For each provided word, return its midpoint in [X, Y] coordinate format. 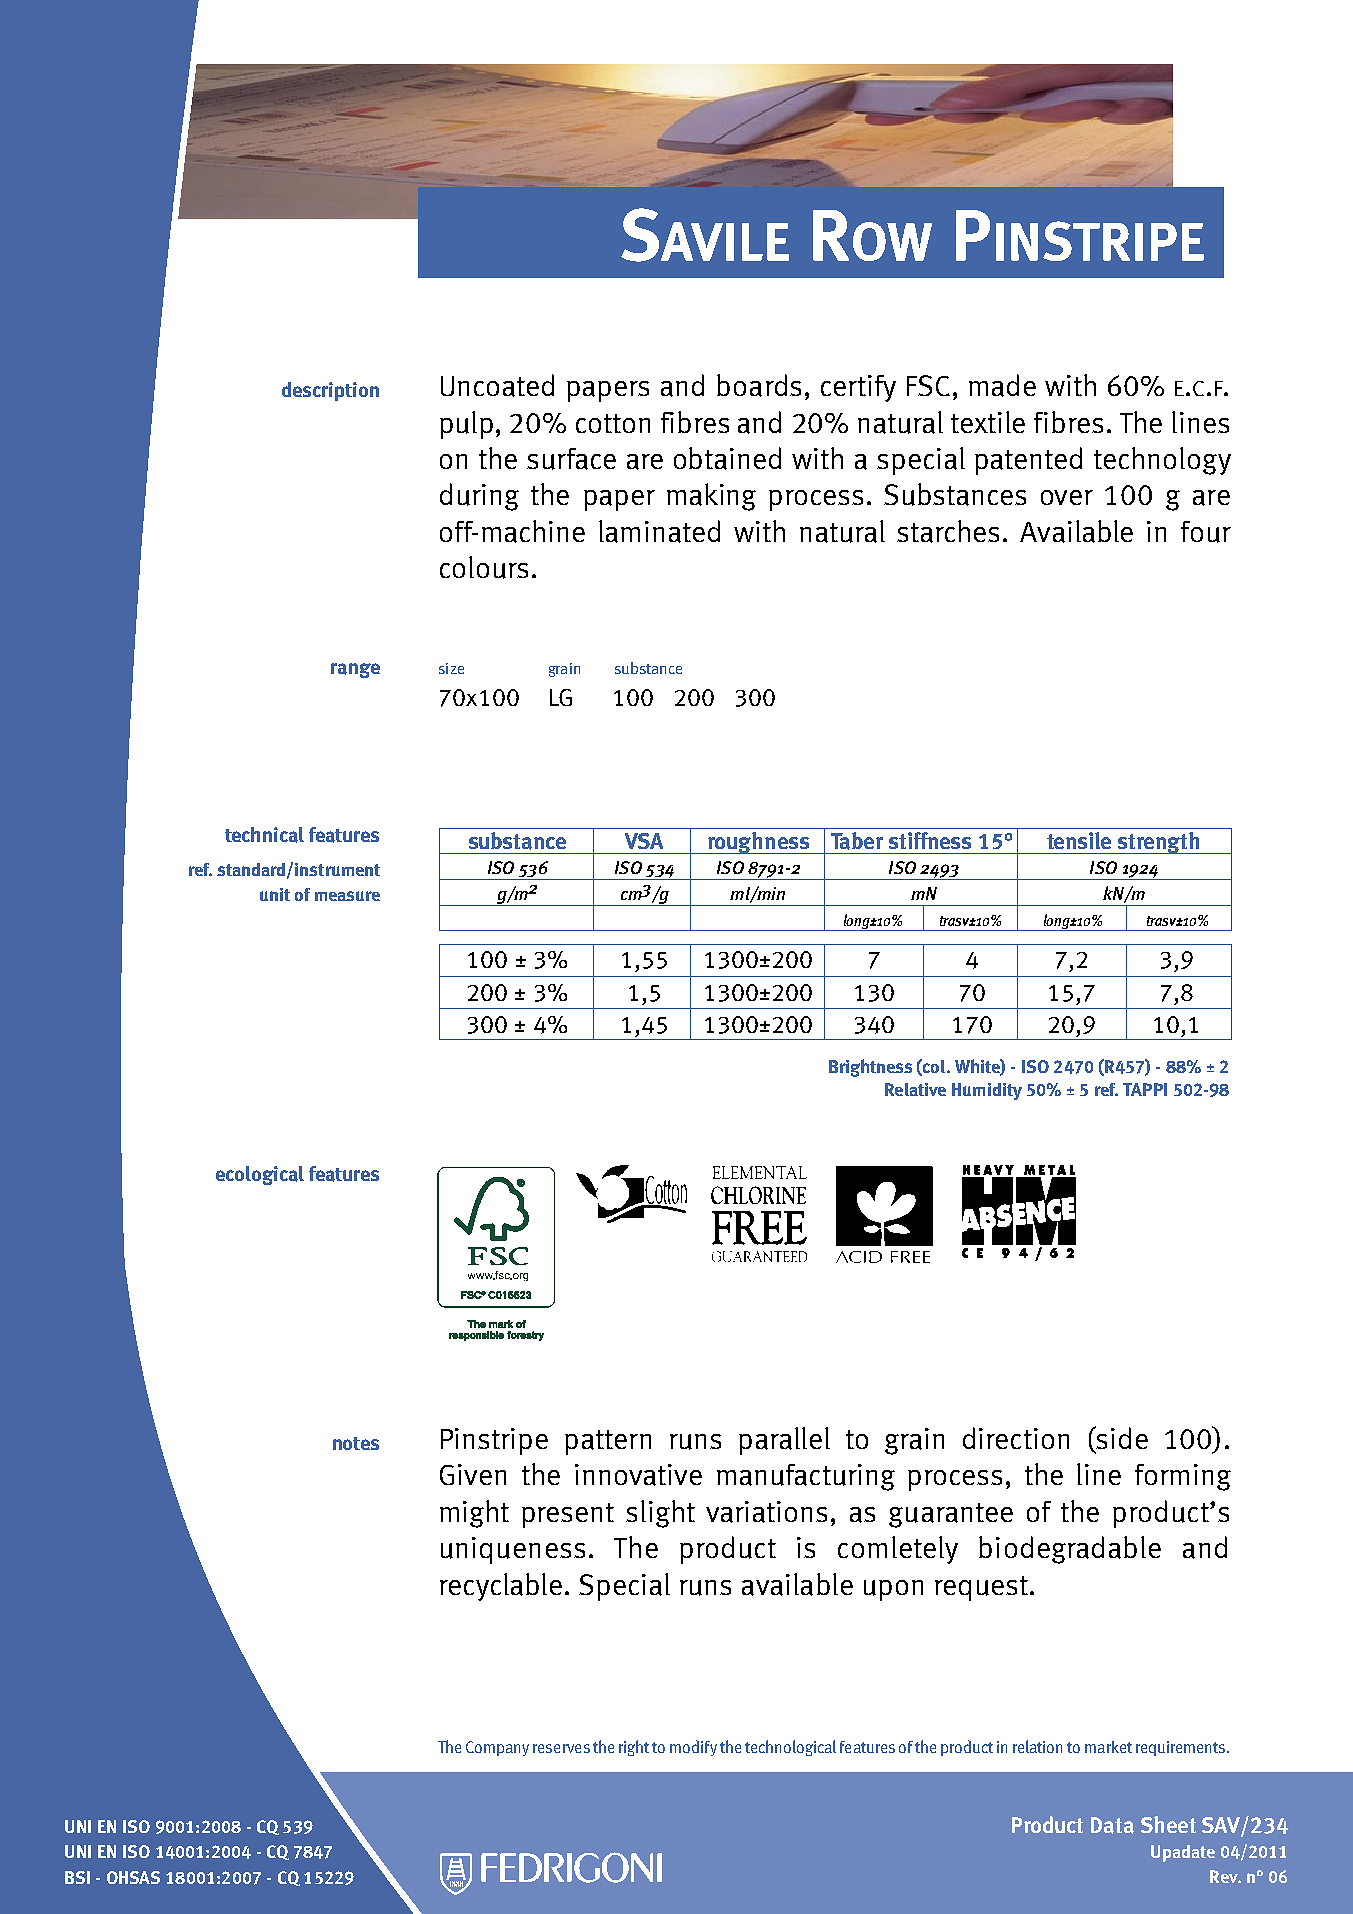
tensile [1079, 840]
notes [356, 1443]
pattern [608, 1442]
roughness [758, 843]
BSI [77, 1877]
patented [1028, 461]
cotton [613, 423]
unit [275, 894]
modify [693, 1748]
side [1121, 1437]
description [330, 391]
